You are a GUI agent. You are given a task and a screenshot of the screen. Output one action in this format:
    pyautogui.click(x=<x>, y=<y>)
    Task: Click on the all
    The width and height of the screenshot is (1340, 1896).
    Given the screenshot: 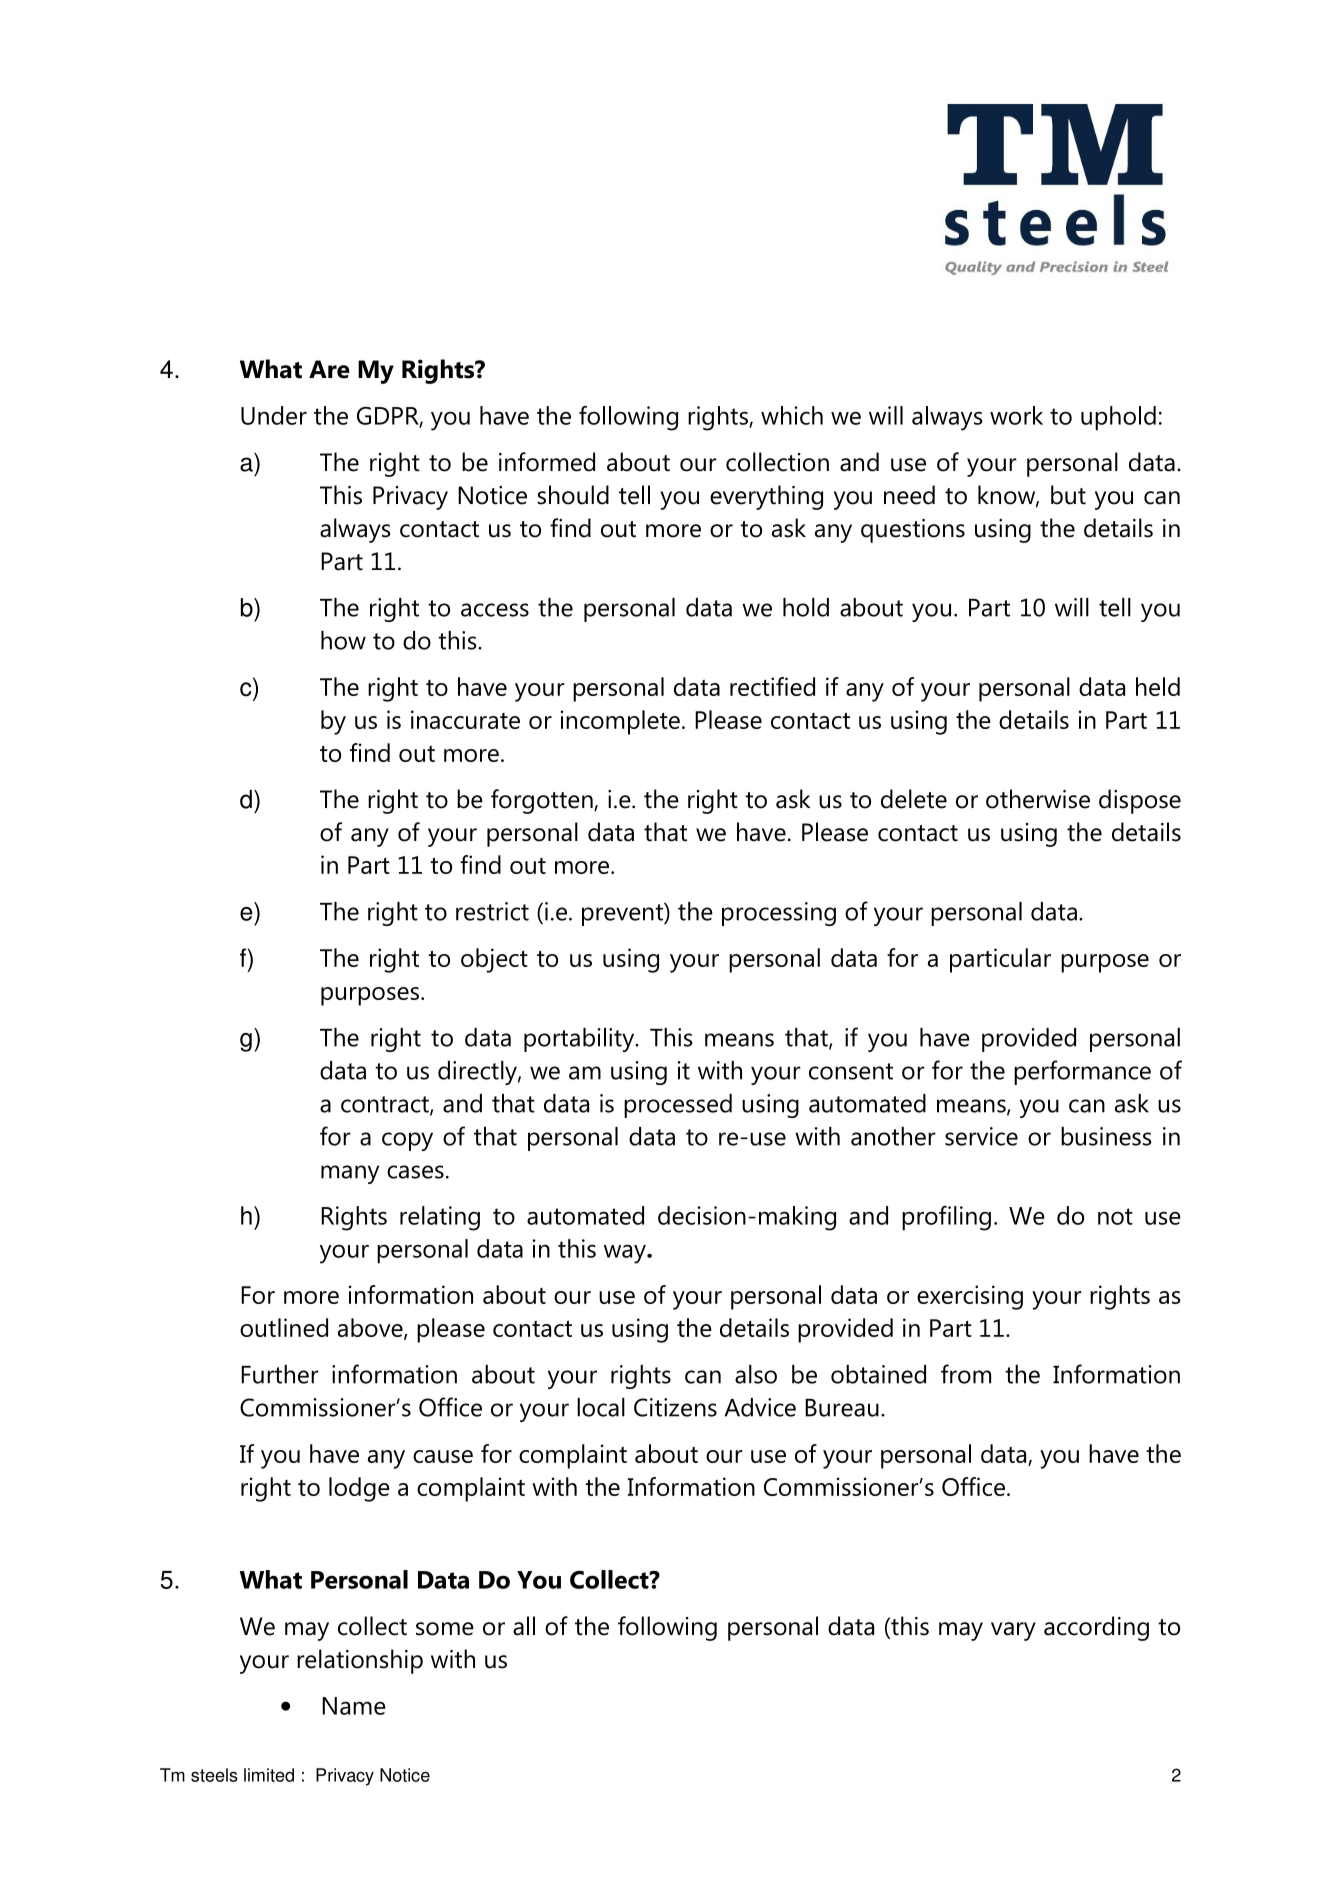 What is the action you would take?
    pyautogui.click(x=524, y=1626)
